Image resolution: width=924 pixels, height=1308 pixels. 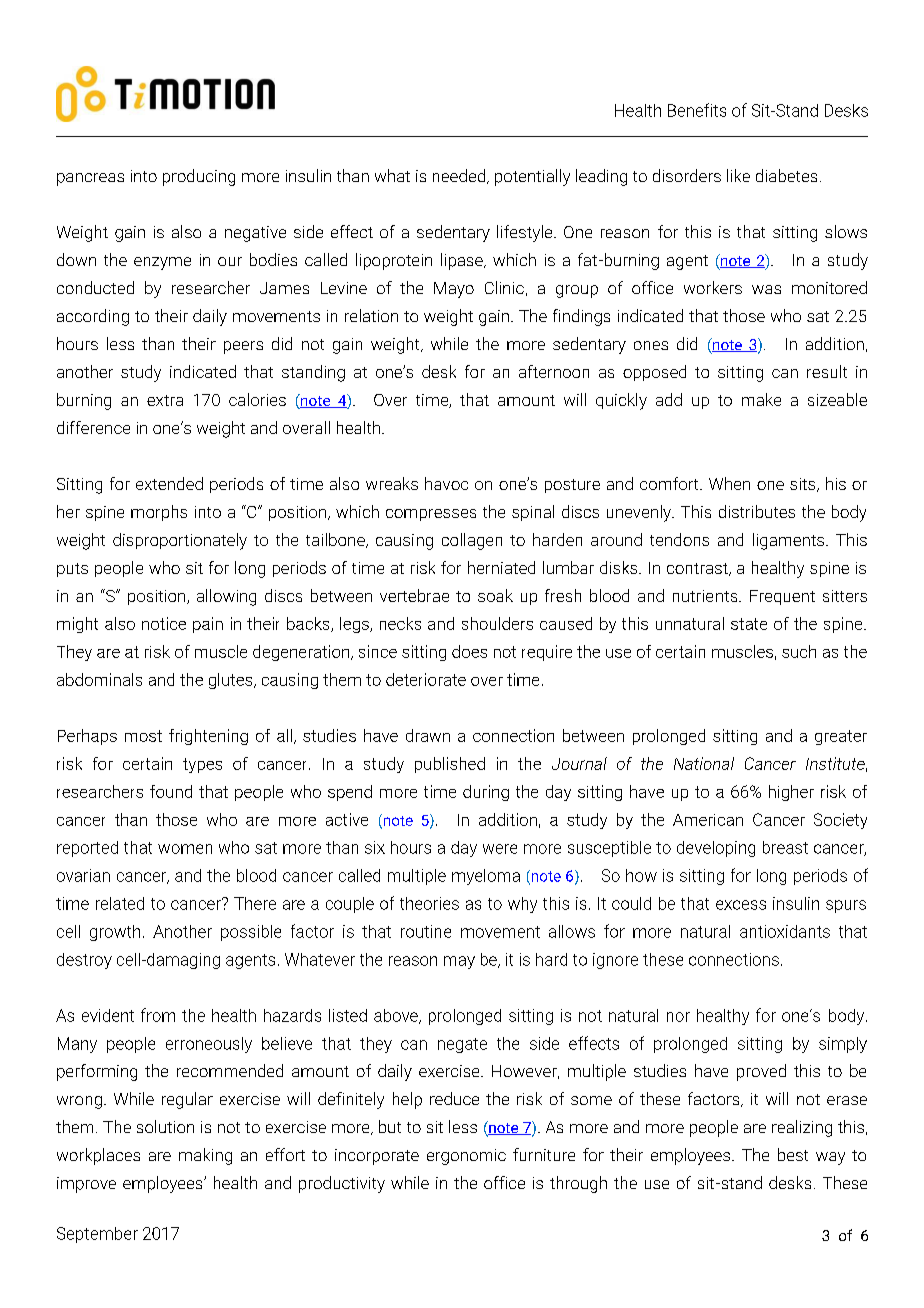 What do you see at coordinates (738, 175) in the screenshot?
I see `like` at bounding box center [738, 175].
